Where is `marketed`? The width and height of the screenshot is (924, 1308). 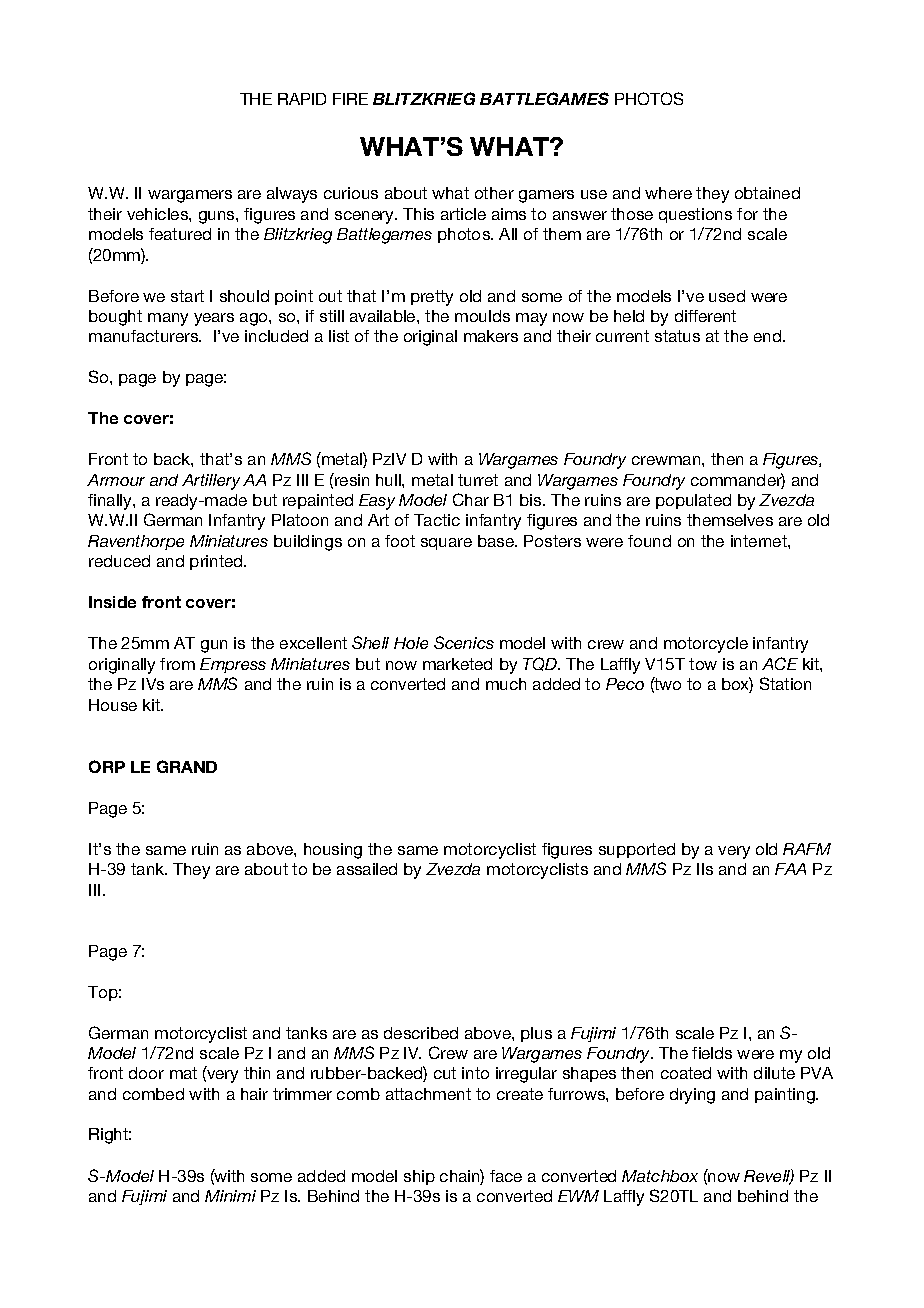 marketed is located at coordinates (457, 664).
